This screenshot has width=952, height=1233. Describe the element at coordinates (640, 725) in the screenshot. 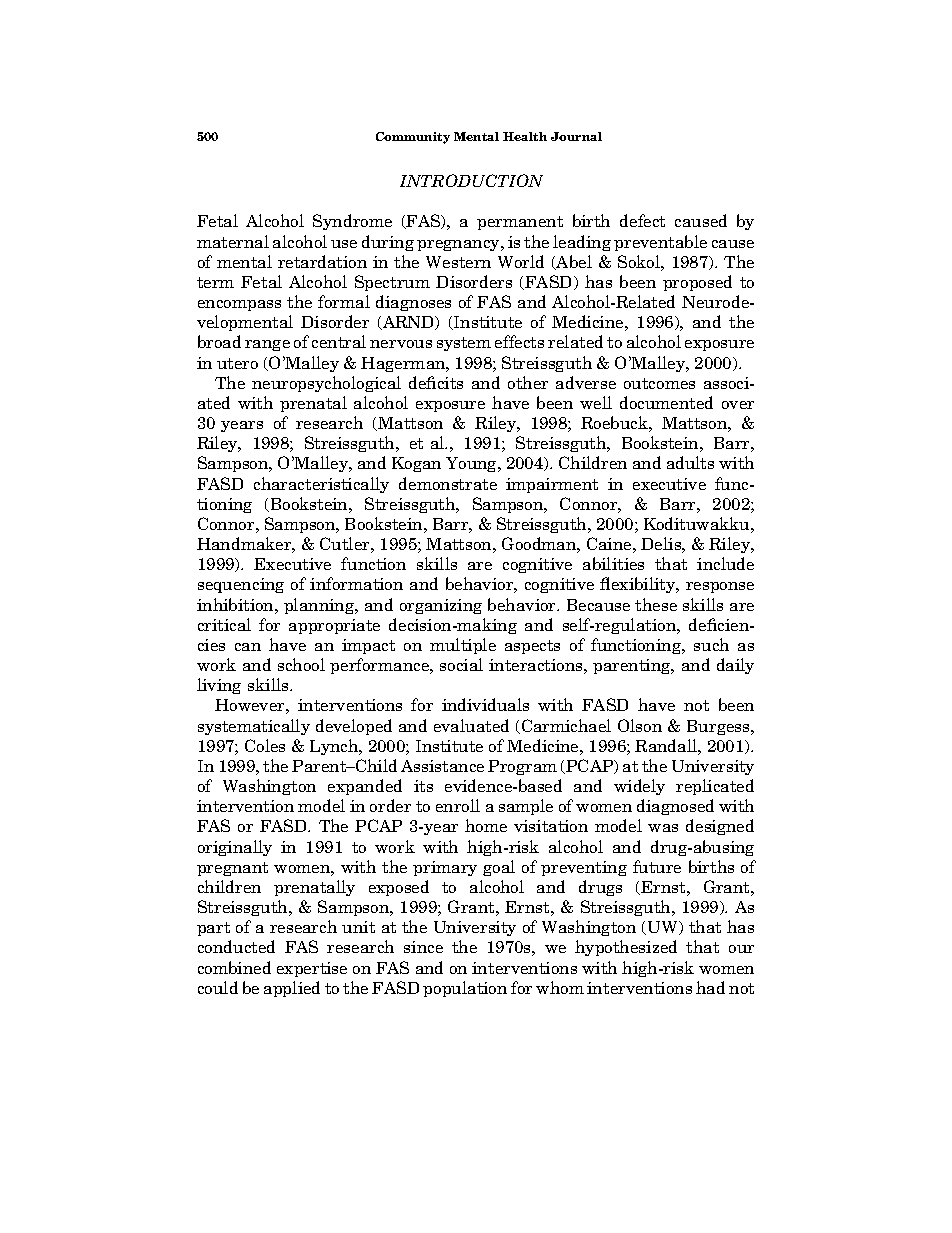

I see `Olson` at that location.
